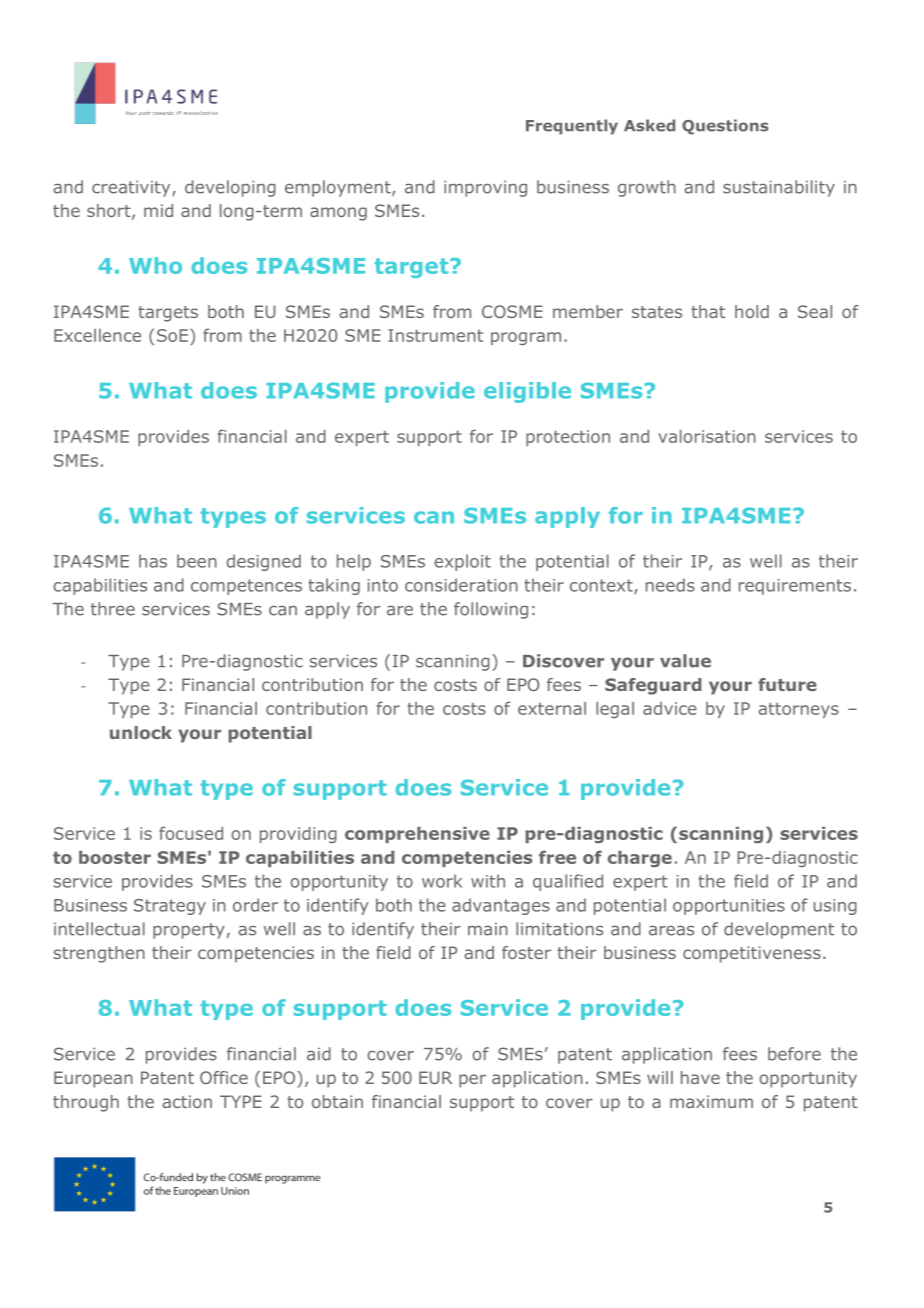  I want to click on comprehensive, so click(417, 835).
